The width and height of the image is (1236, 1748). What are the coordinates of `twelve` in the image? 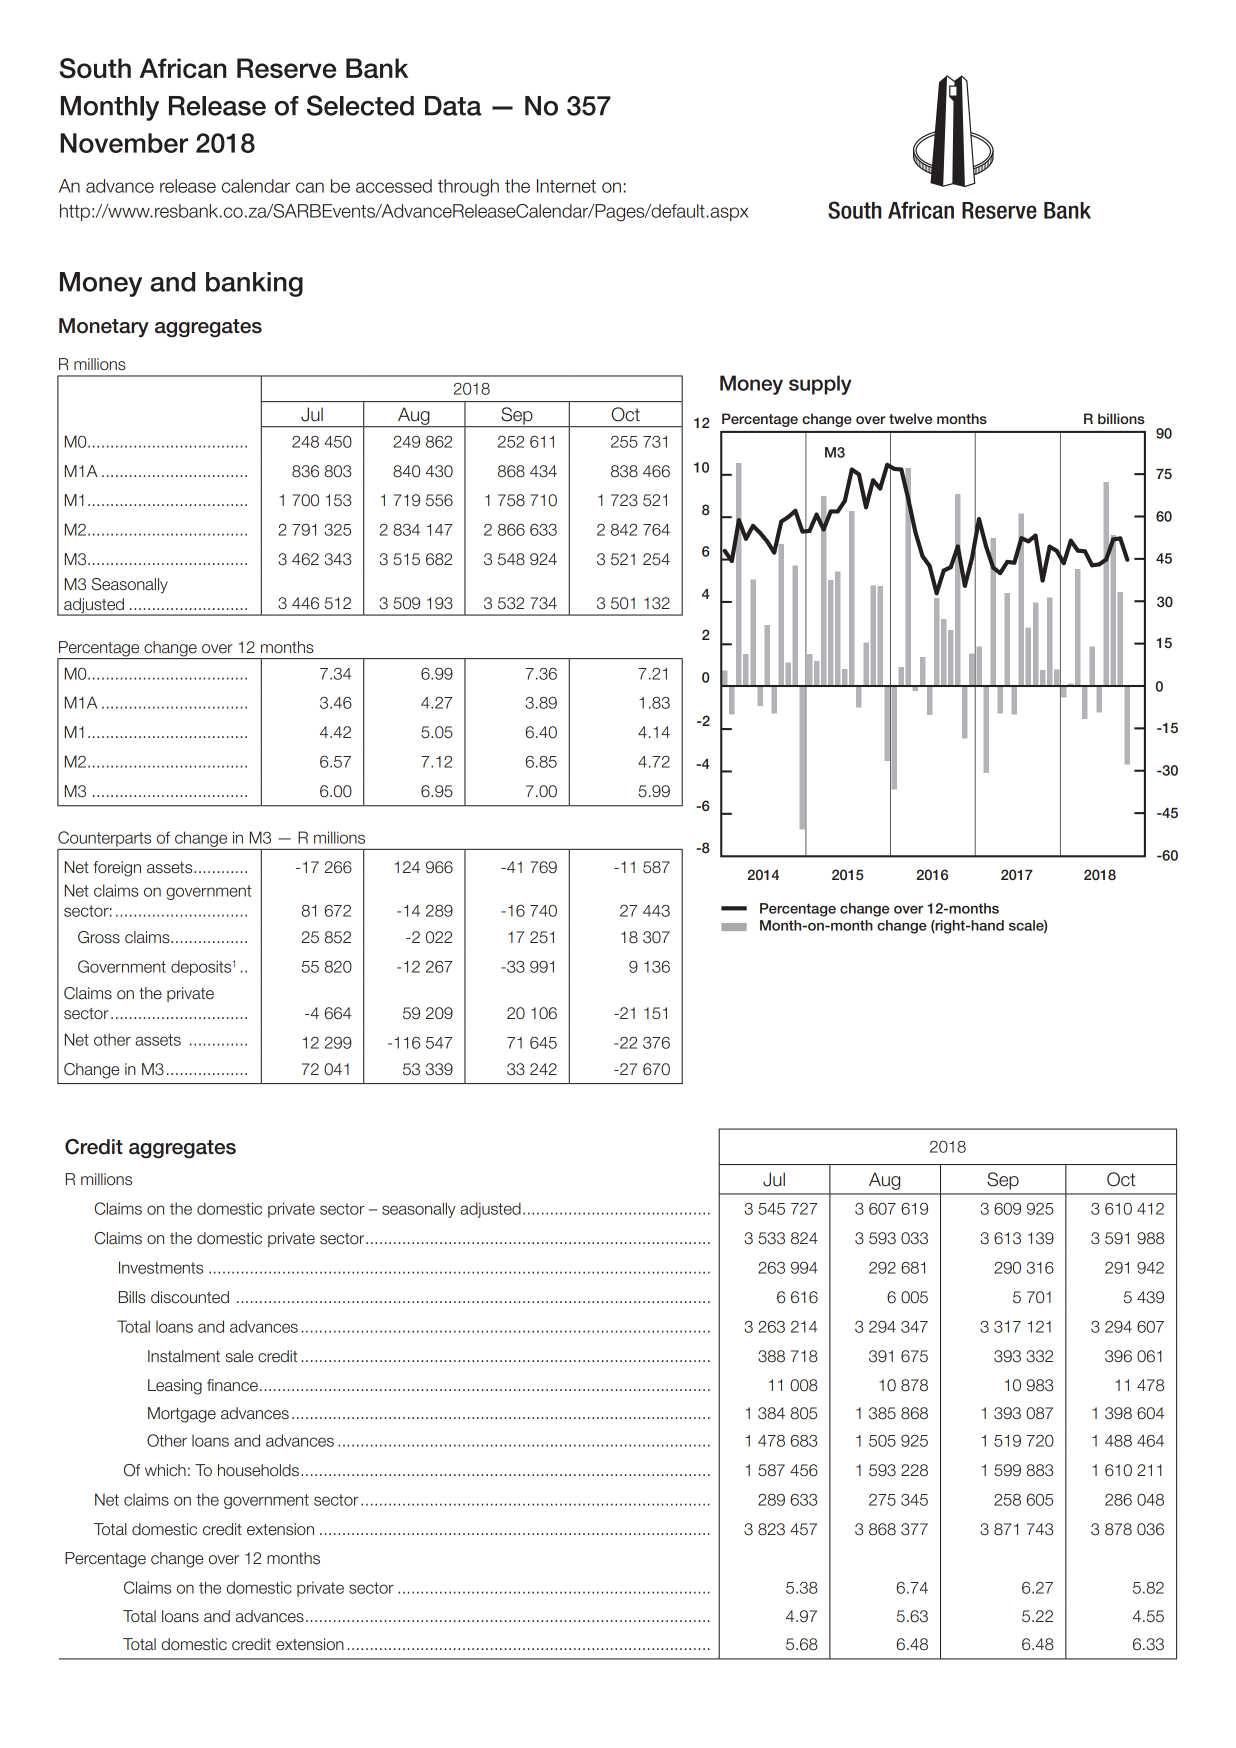 It's located at (910, 418).
